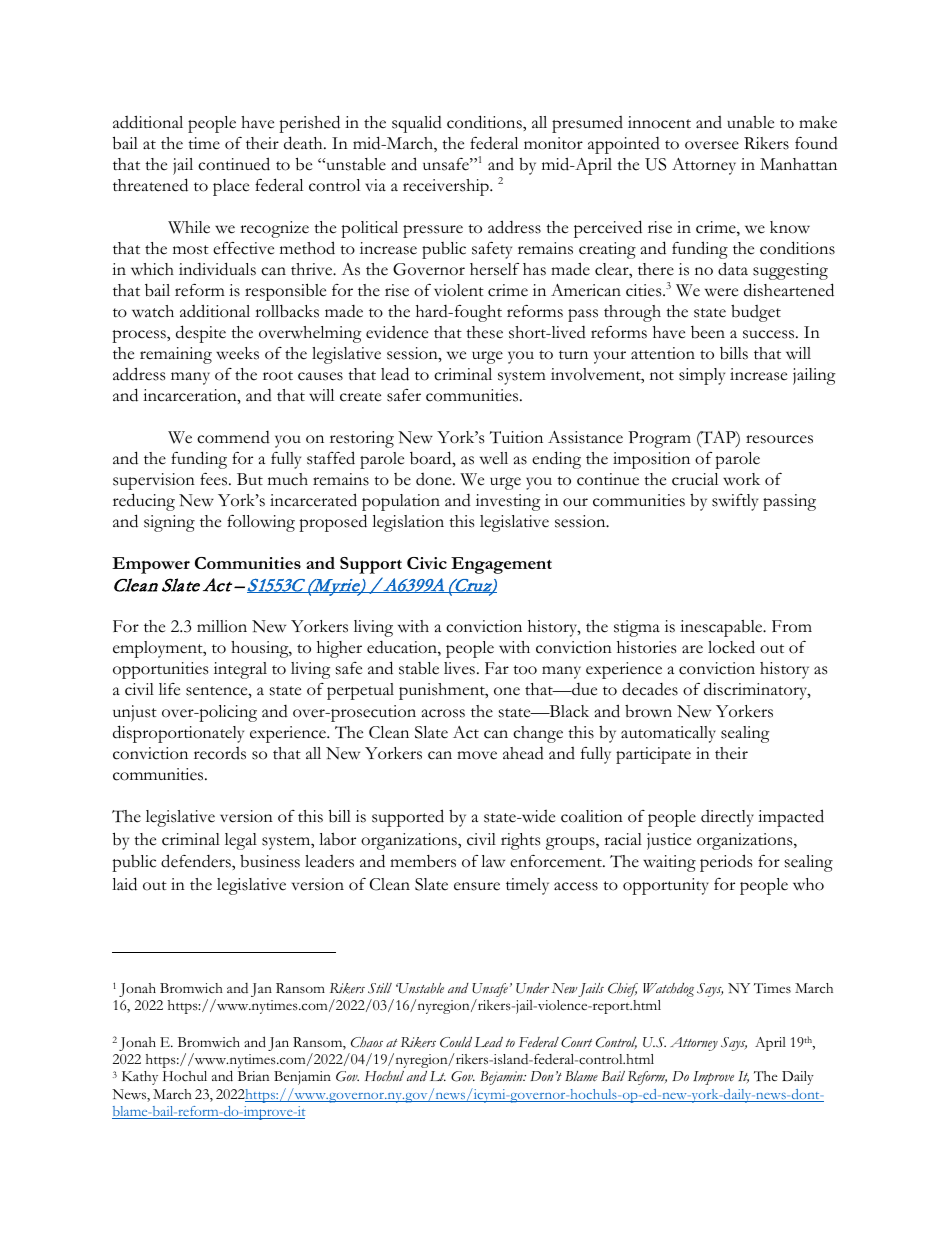 The image size is (952, 1233). I want to click on place, so click(231, 187).
